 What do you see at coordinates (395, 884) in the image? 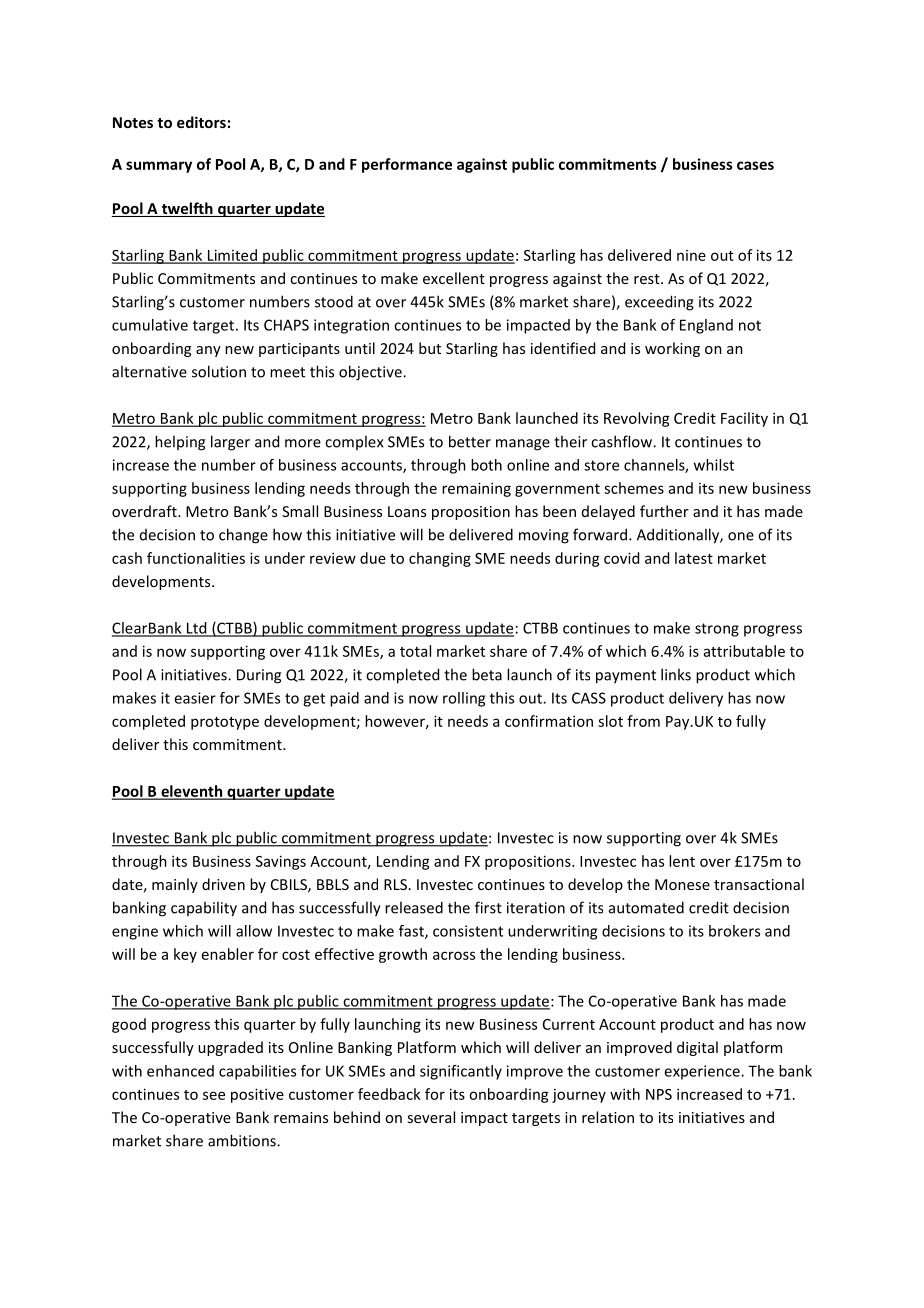
I see `RLS` at bounding box center [395, 884].
